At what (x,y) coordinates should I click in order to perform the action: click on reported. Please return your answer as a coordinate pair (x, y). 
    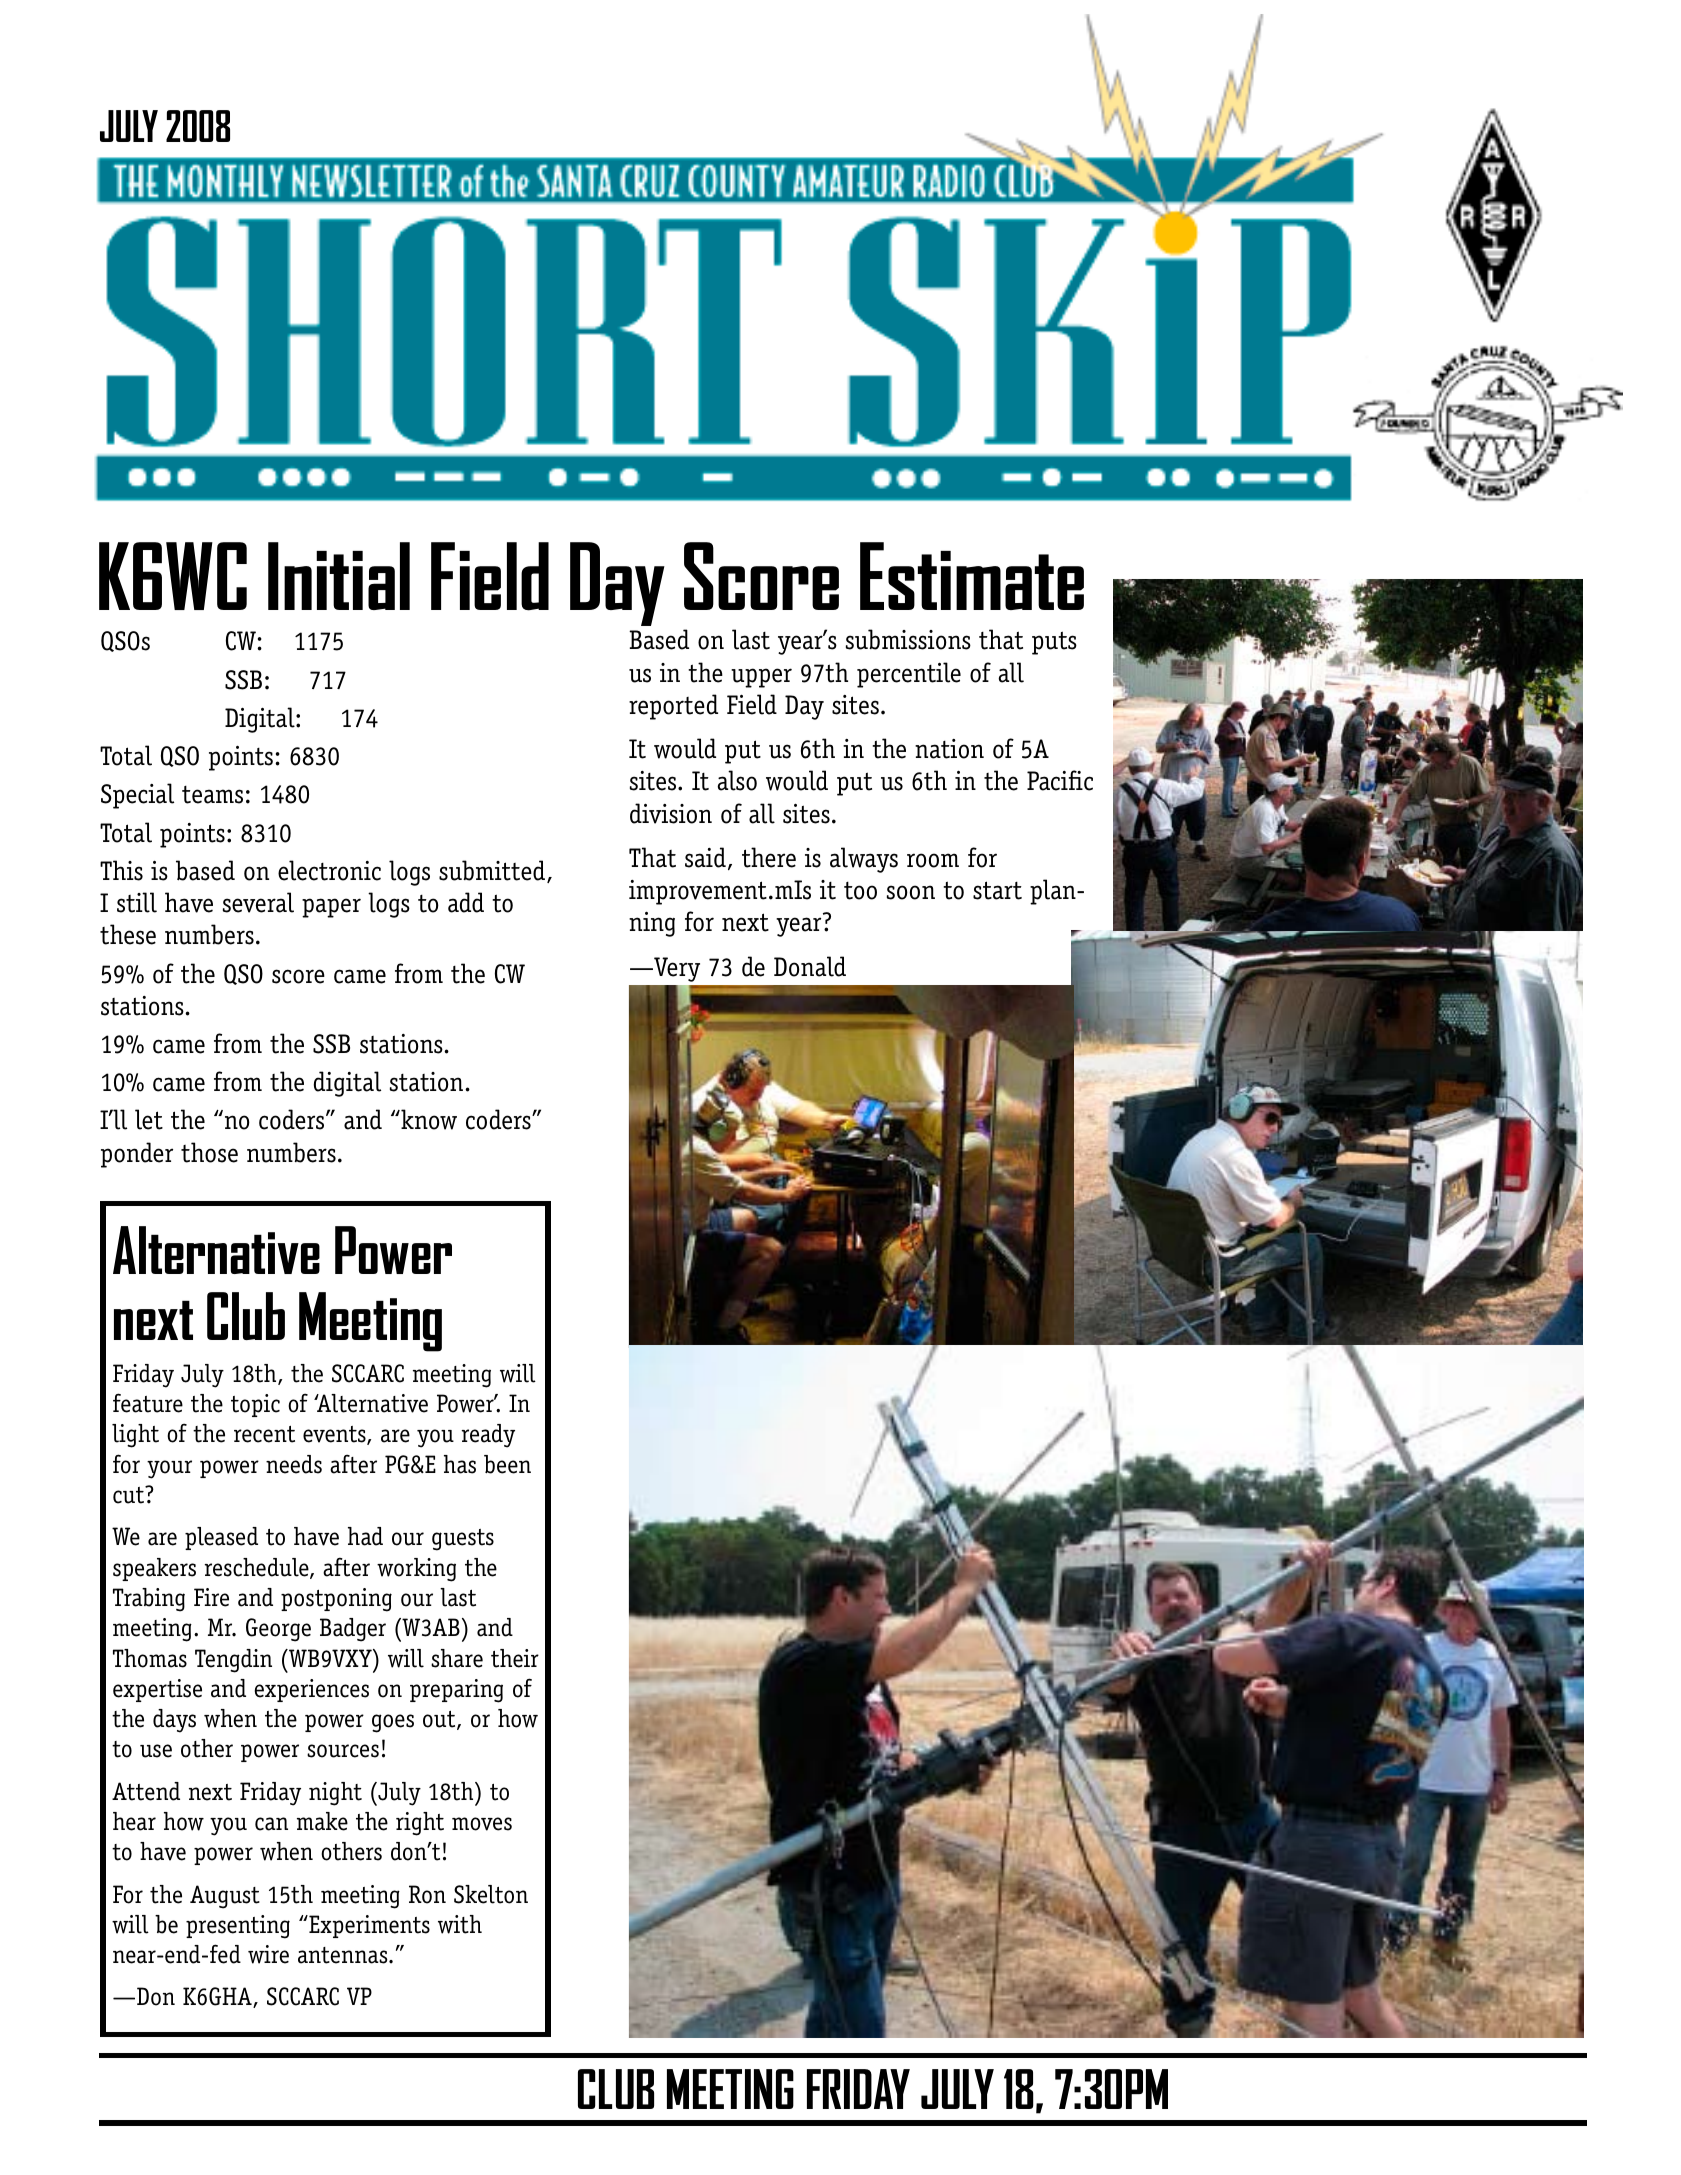
    Looking at the image, I should click on (673, 707).
